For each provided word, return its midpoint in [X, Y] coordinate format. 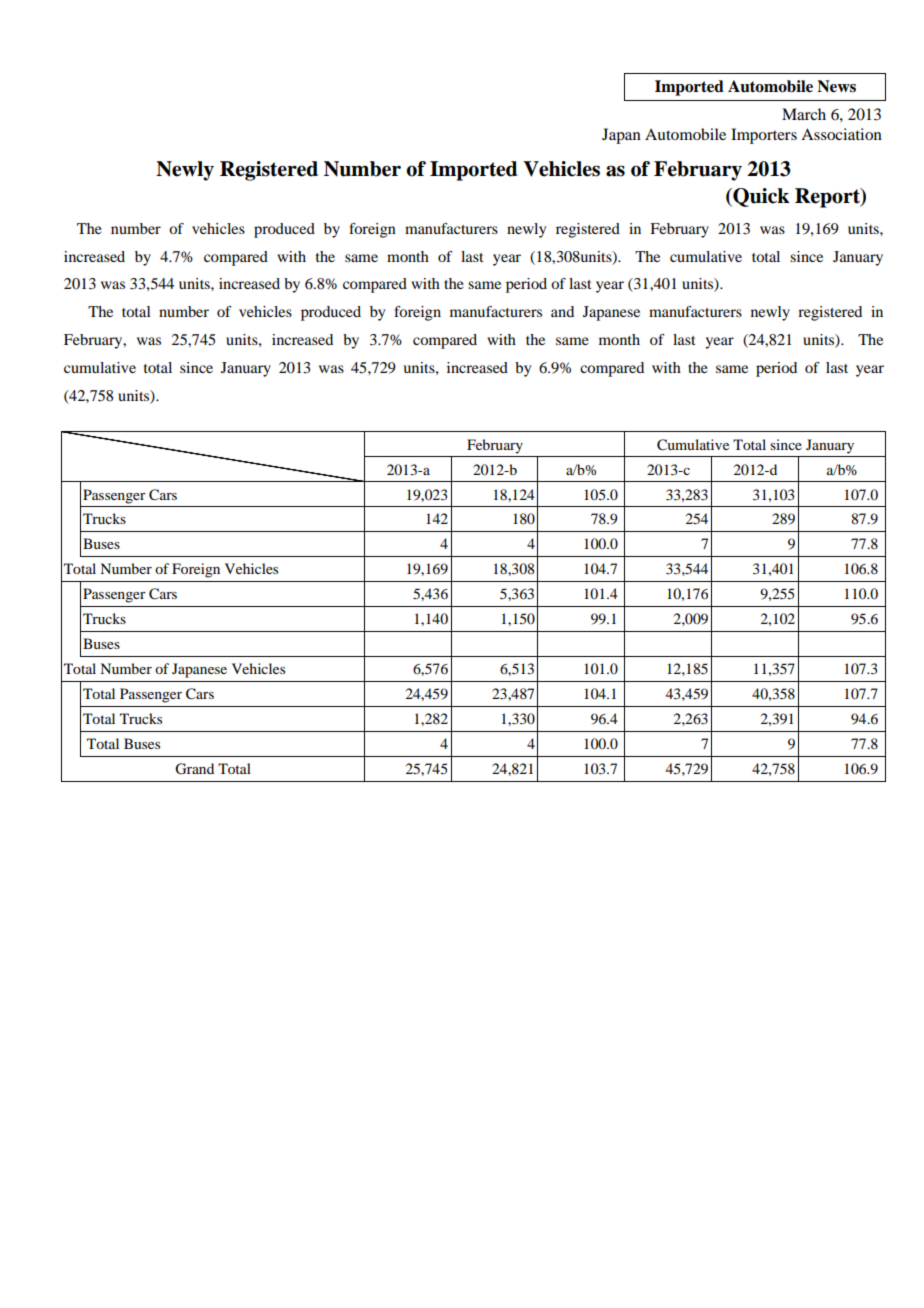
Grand [194, 769]
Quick [760, 197]
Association [841, 134]
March [804, 114]
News [836, 86]
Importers [764, 136]
